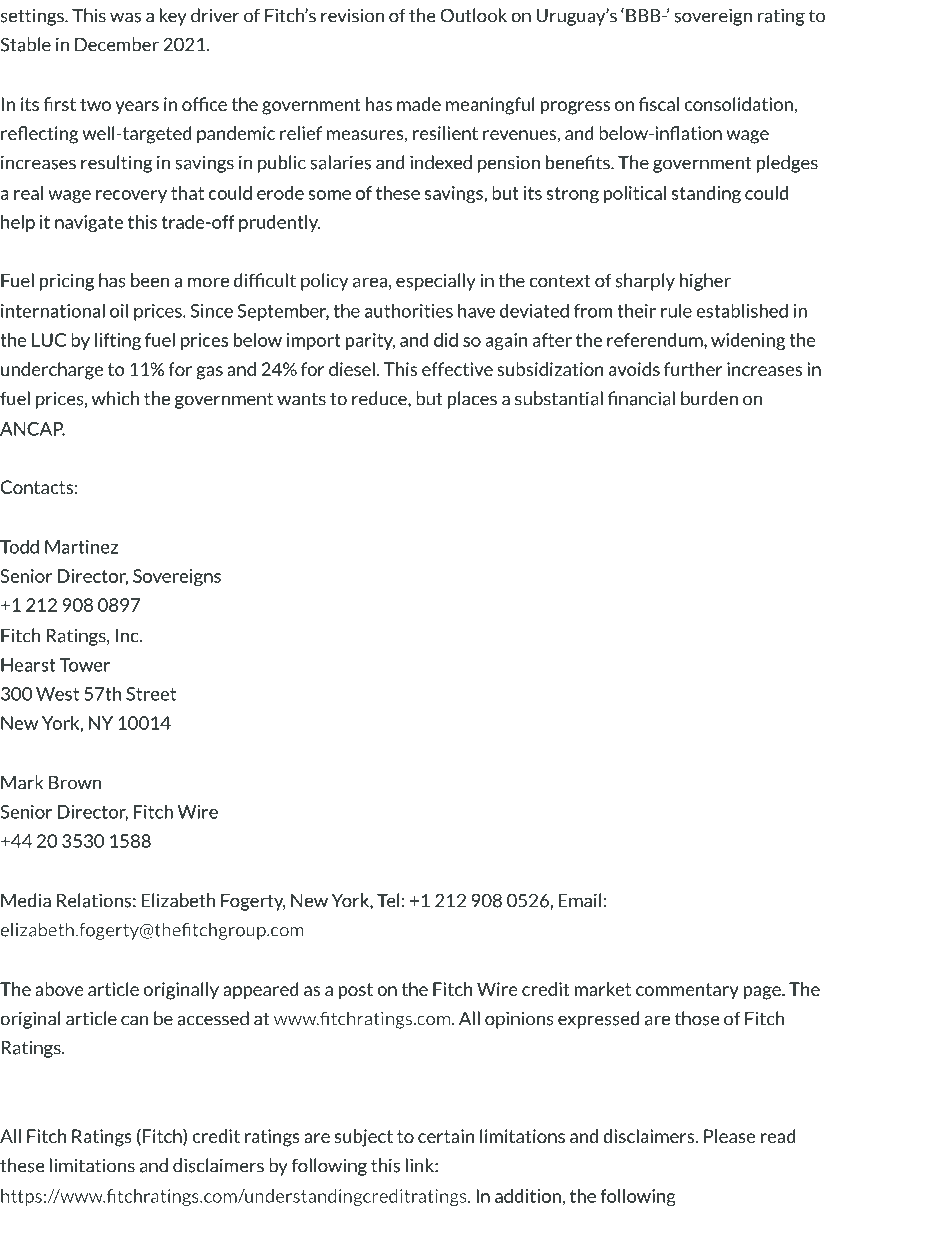 The width and height of the image is (952, 1233). What do you see at coordinates (135, 1020) in the image?
I see `can` at bounding box center [135, 1020].
